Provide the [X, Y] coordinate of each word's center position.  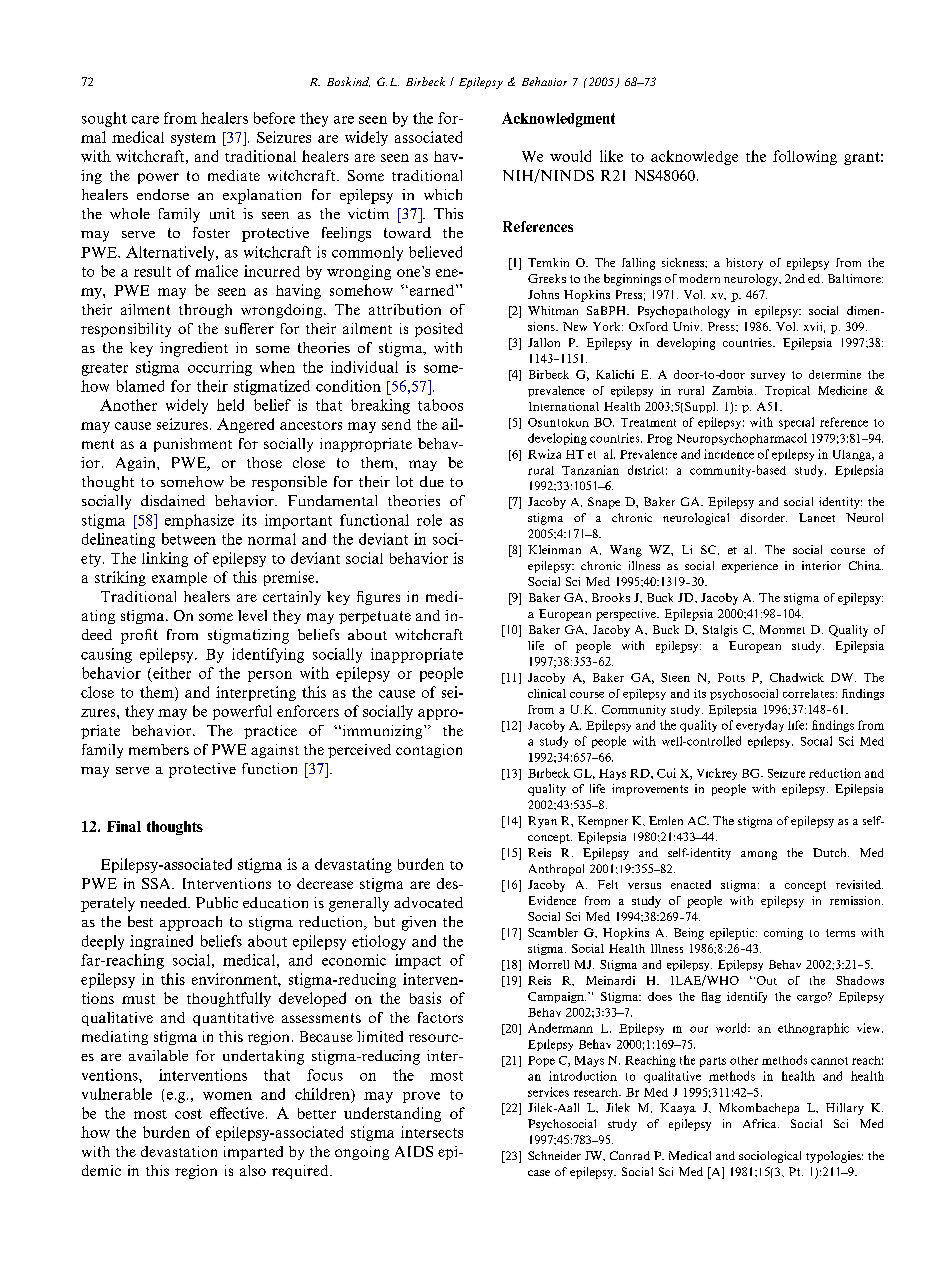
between [189, 539]
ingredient [194, 349]
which [443, 194]
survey [768, 377]
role [429, 520]
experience [750, 567]
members [159, 749]
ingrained [161, 942]
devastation [179, 1151]
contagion [429, 751]
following [805, 157]
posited [439, 330]
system [193, 139]
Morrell [549, 964]
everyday [760, 726]
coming [783, 934]
